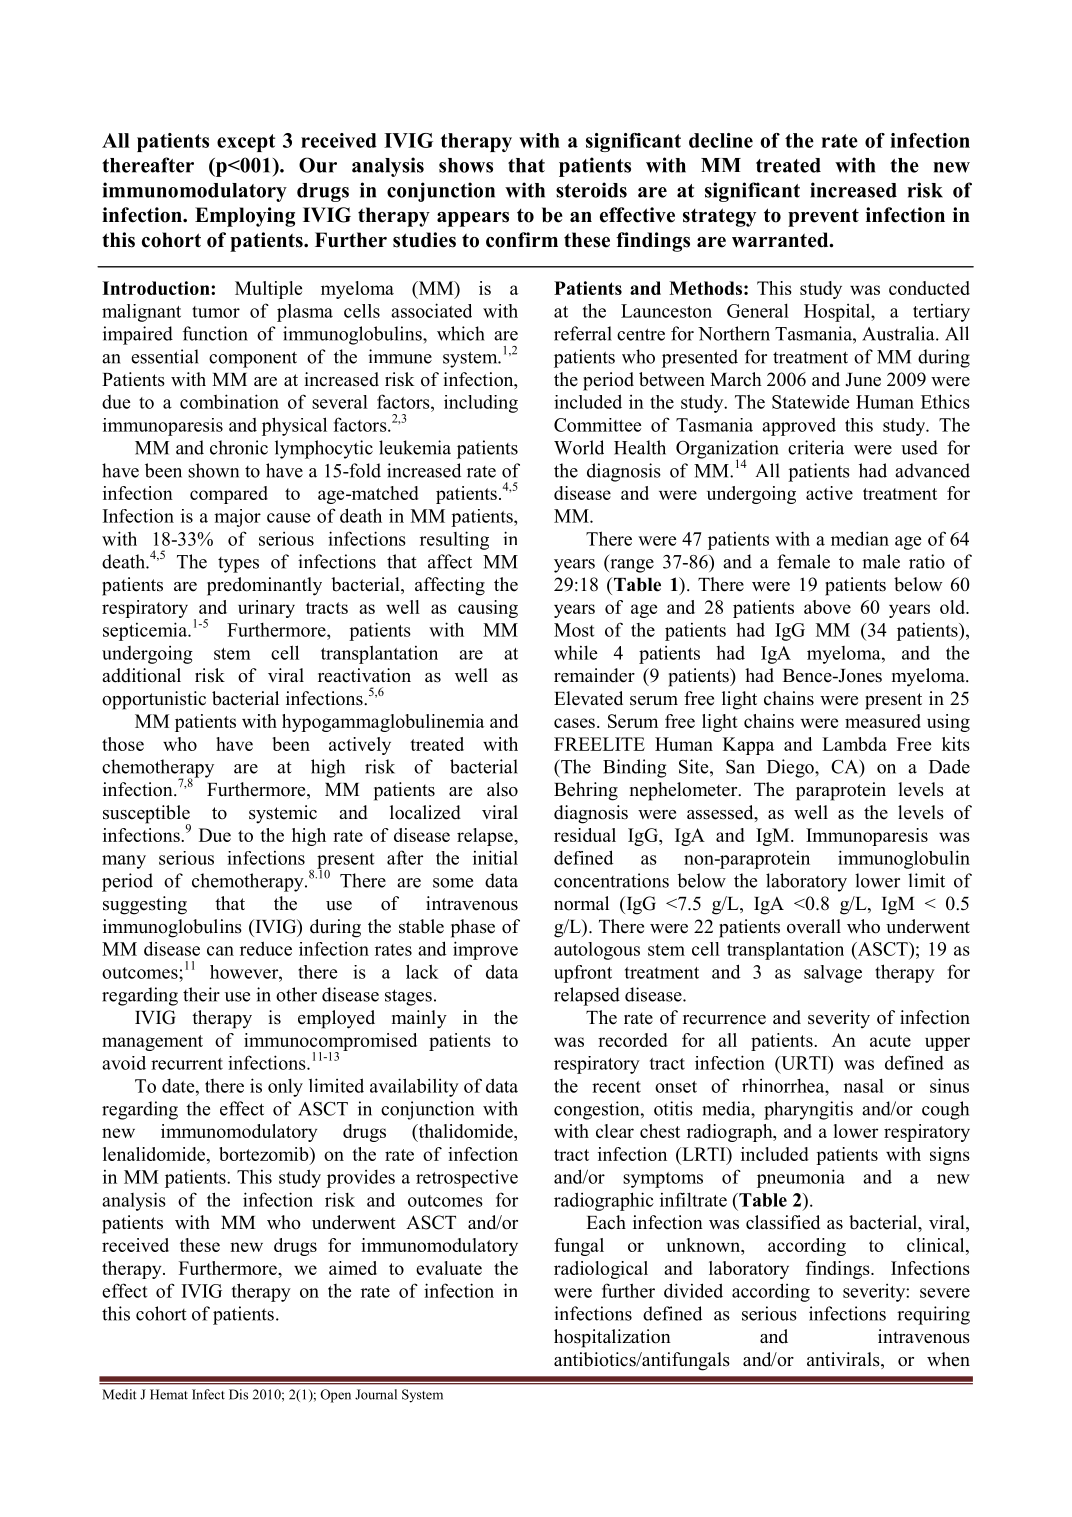 The height and width of the screenshot is (1517, 1072). Describe the element at coordinates (147, 815) in the screenshot. I see `susceptible` at that location.
